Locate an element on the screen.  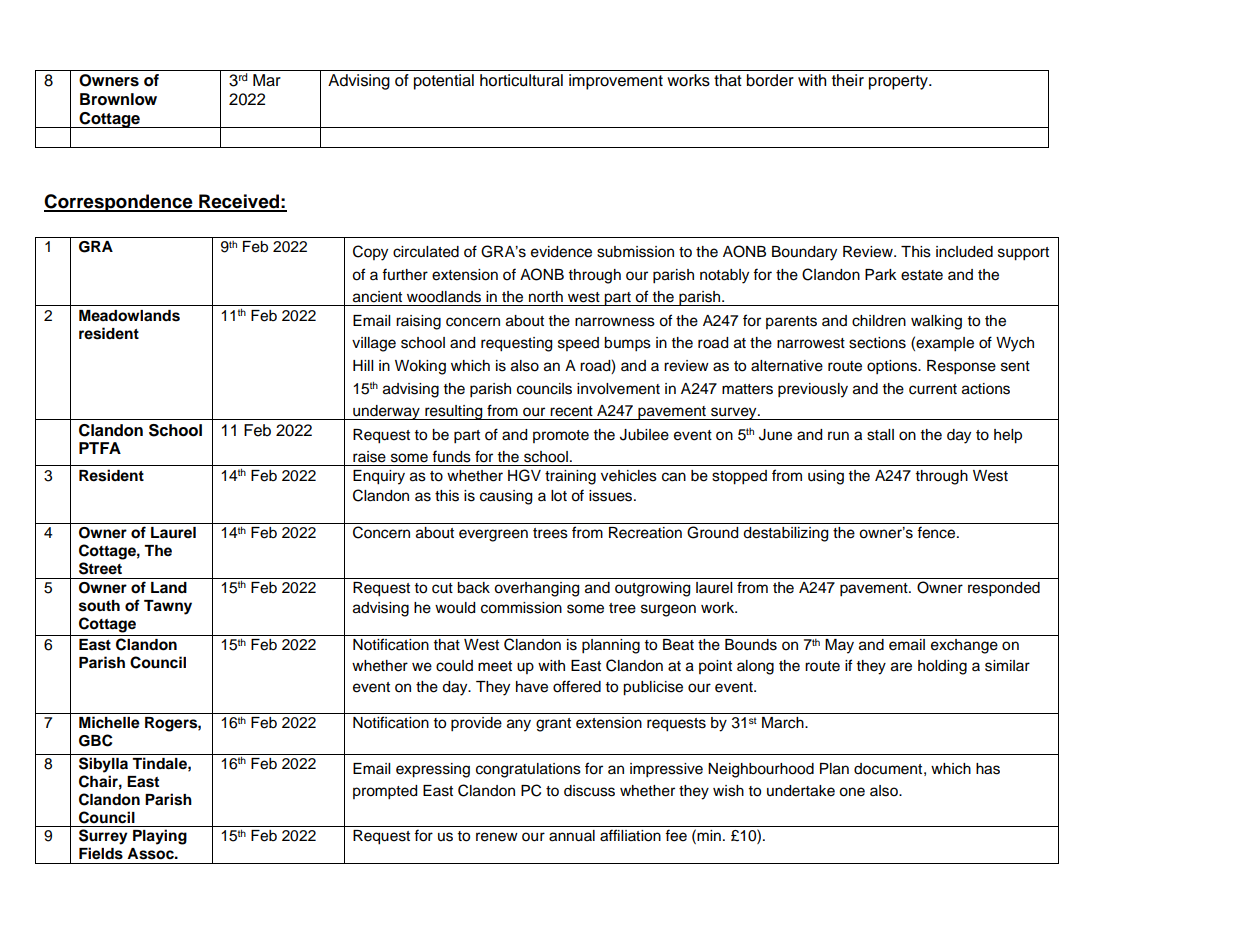
village is located at coordinates (374, 344).
